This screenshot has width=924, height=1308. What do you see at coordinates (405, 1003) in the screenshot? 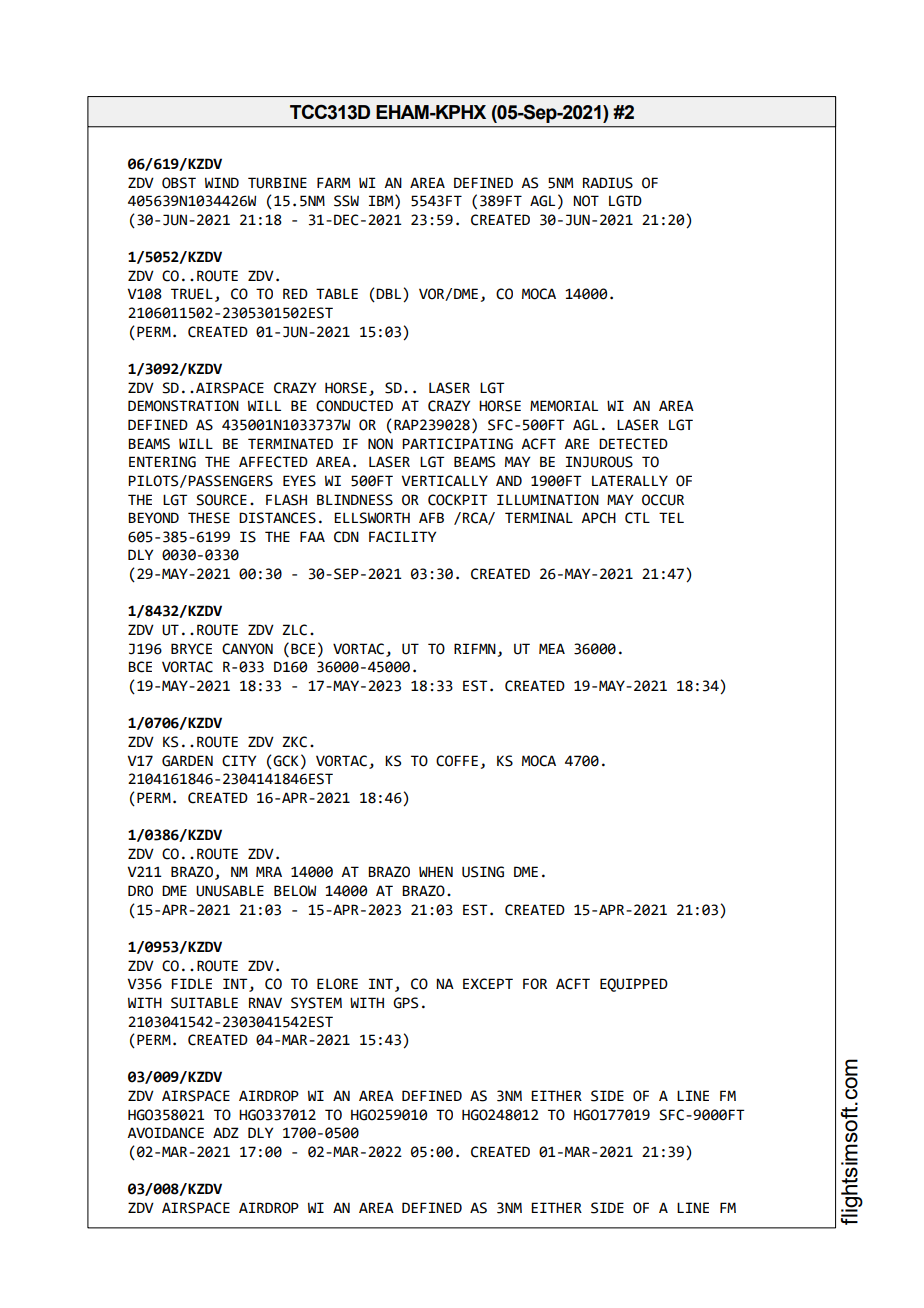
I see `GPS` at bounding box center [405, 1003].
